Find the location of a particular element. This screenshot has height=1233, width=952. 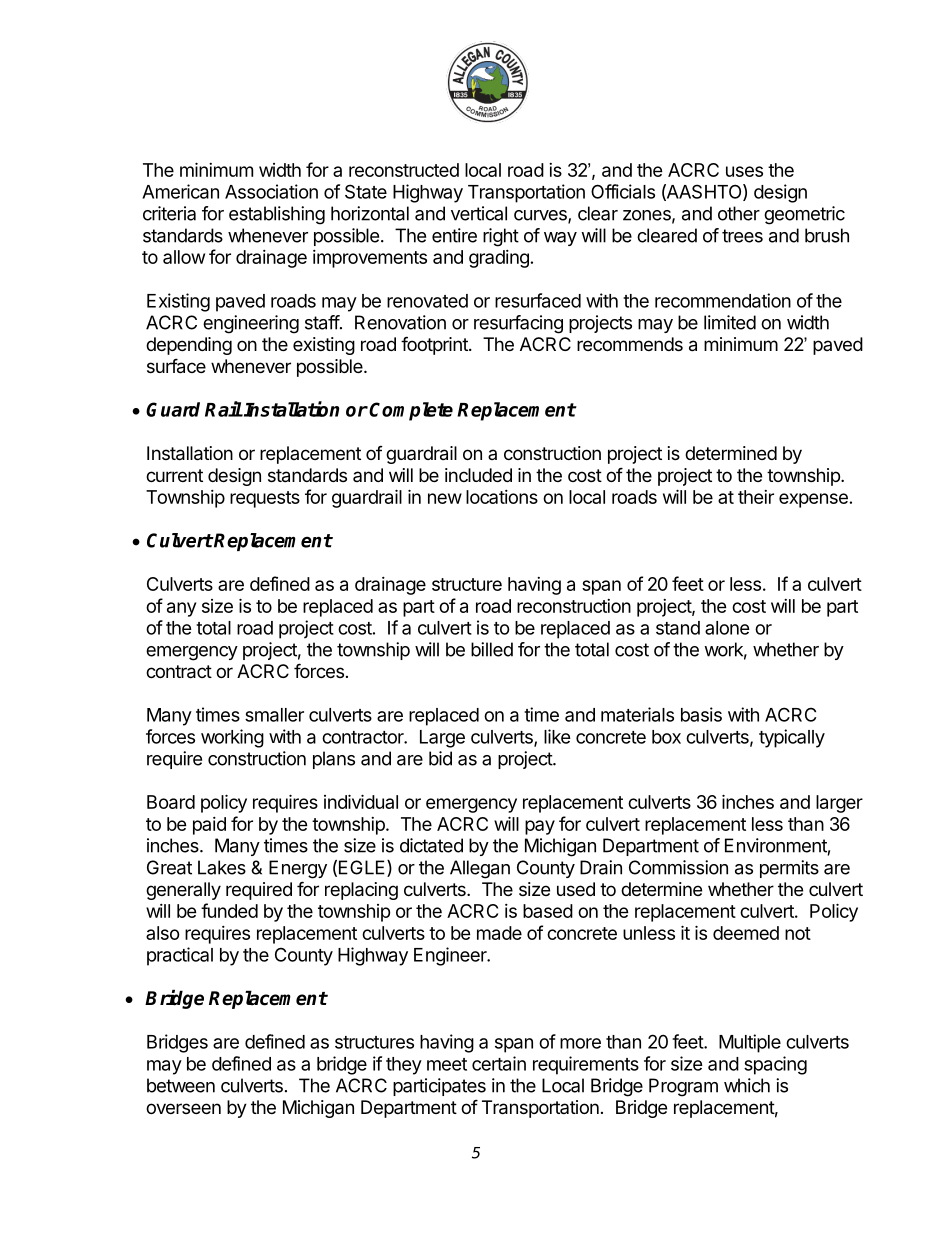

billed is located at coordinates (492, 649).
